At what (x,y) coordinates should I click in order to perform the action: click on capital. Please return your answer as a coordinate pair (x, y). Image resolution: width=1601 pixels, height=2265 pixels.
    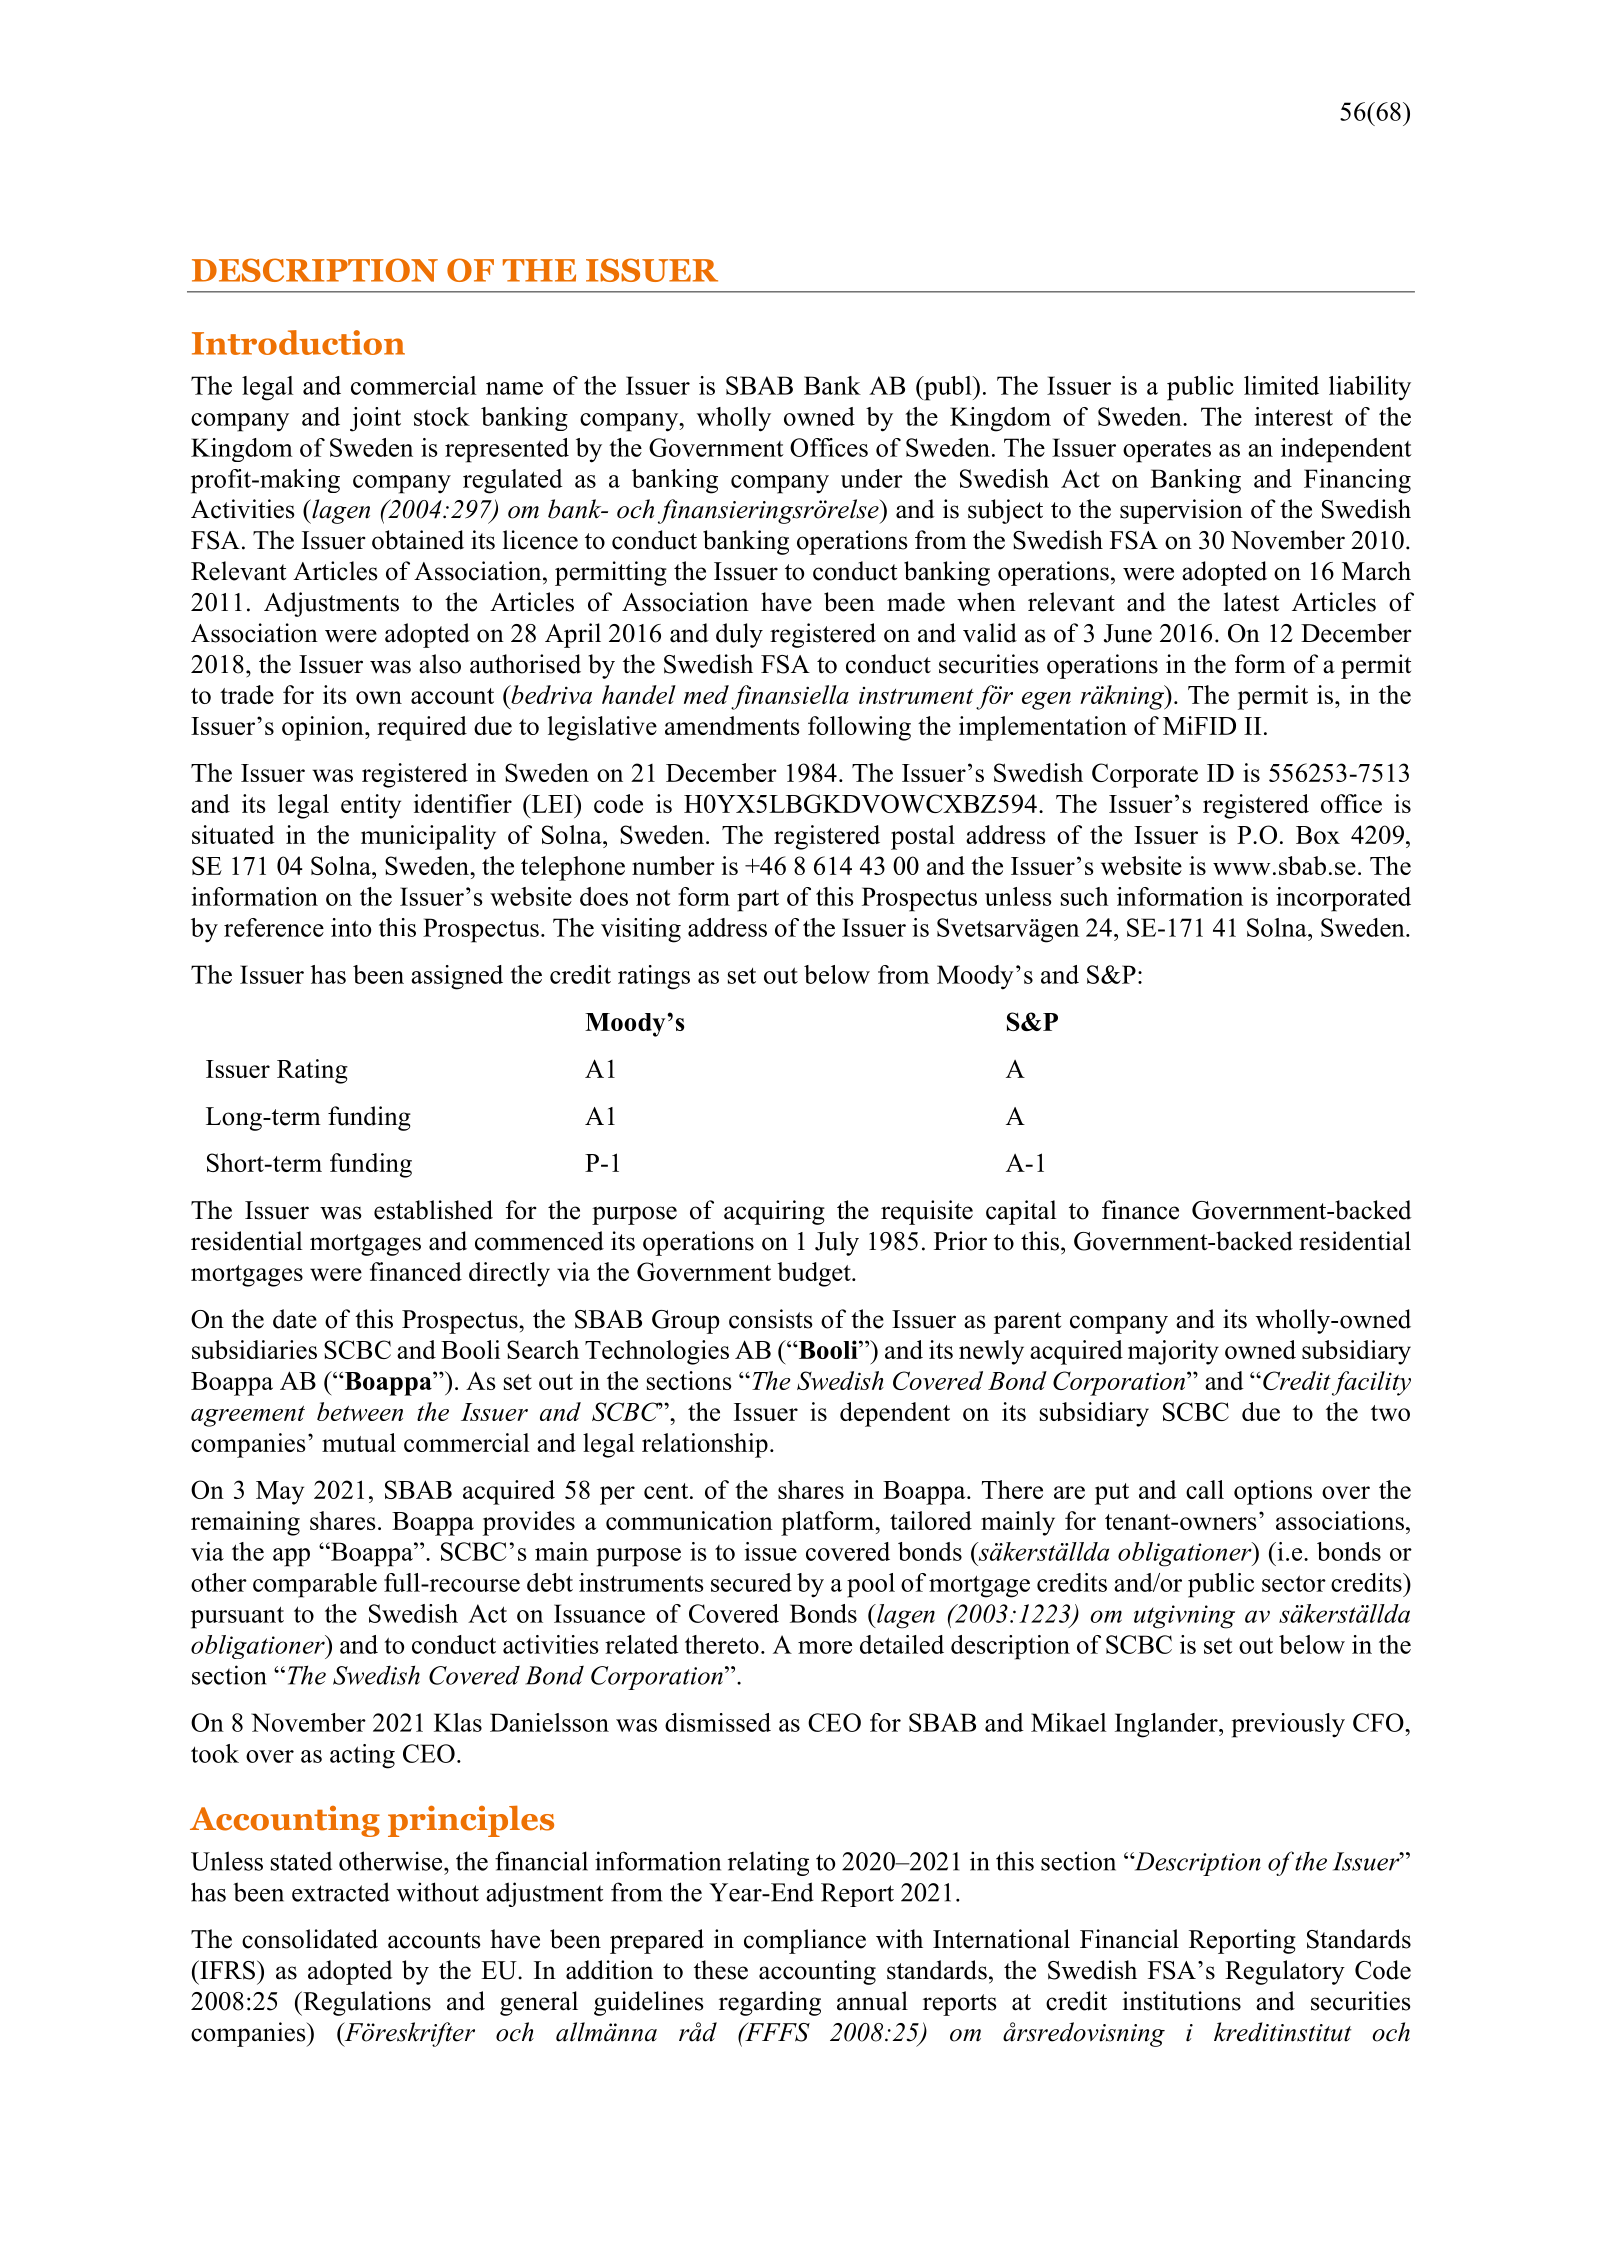
    Looking at the image, I should click on (1021, 1212).
